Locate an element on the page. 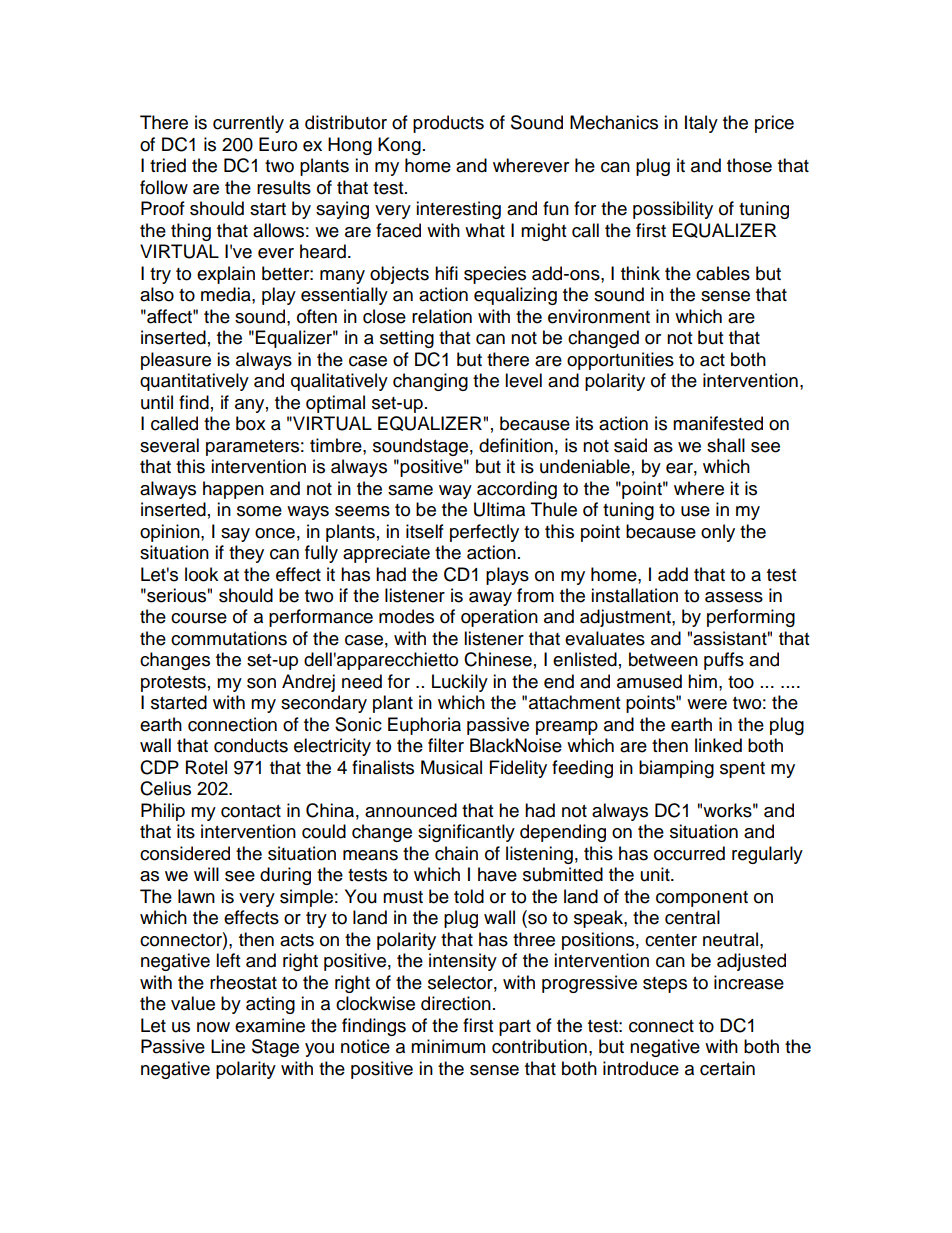  changing is located at coordinates (430, 382).
